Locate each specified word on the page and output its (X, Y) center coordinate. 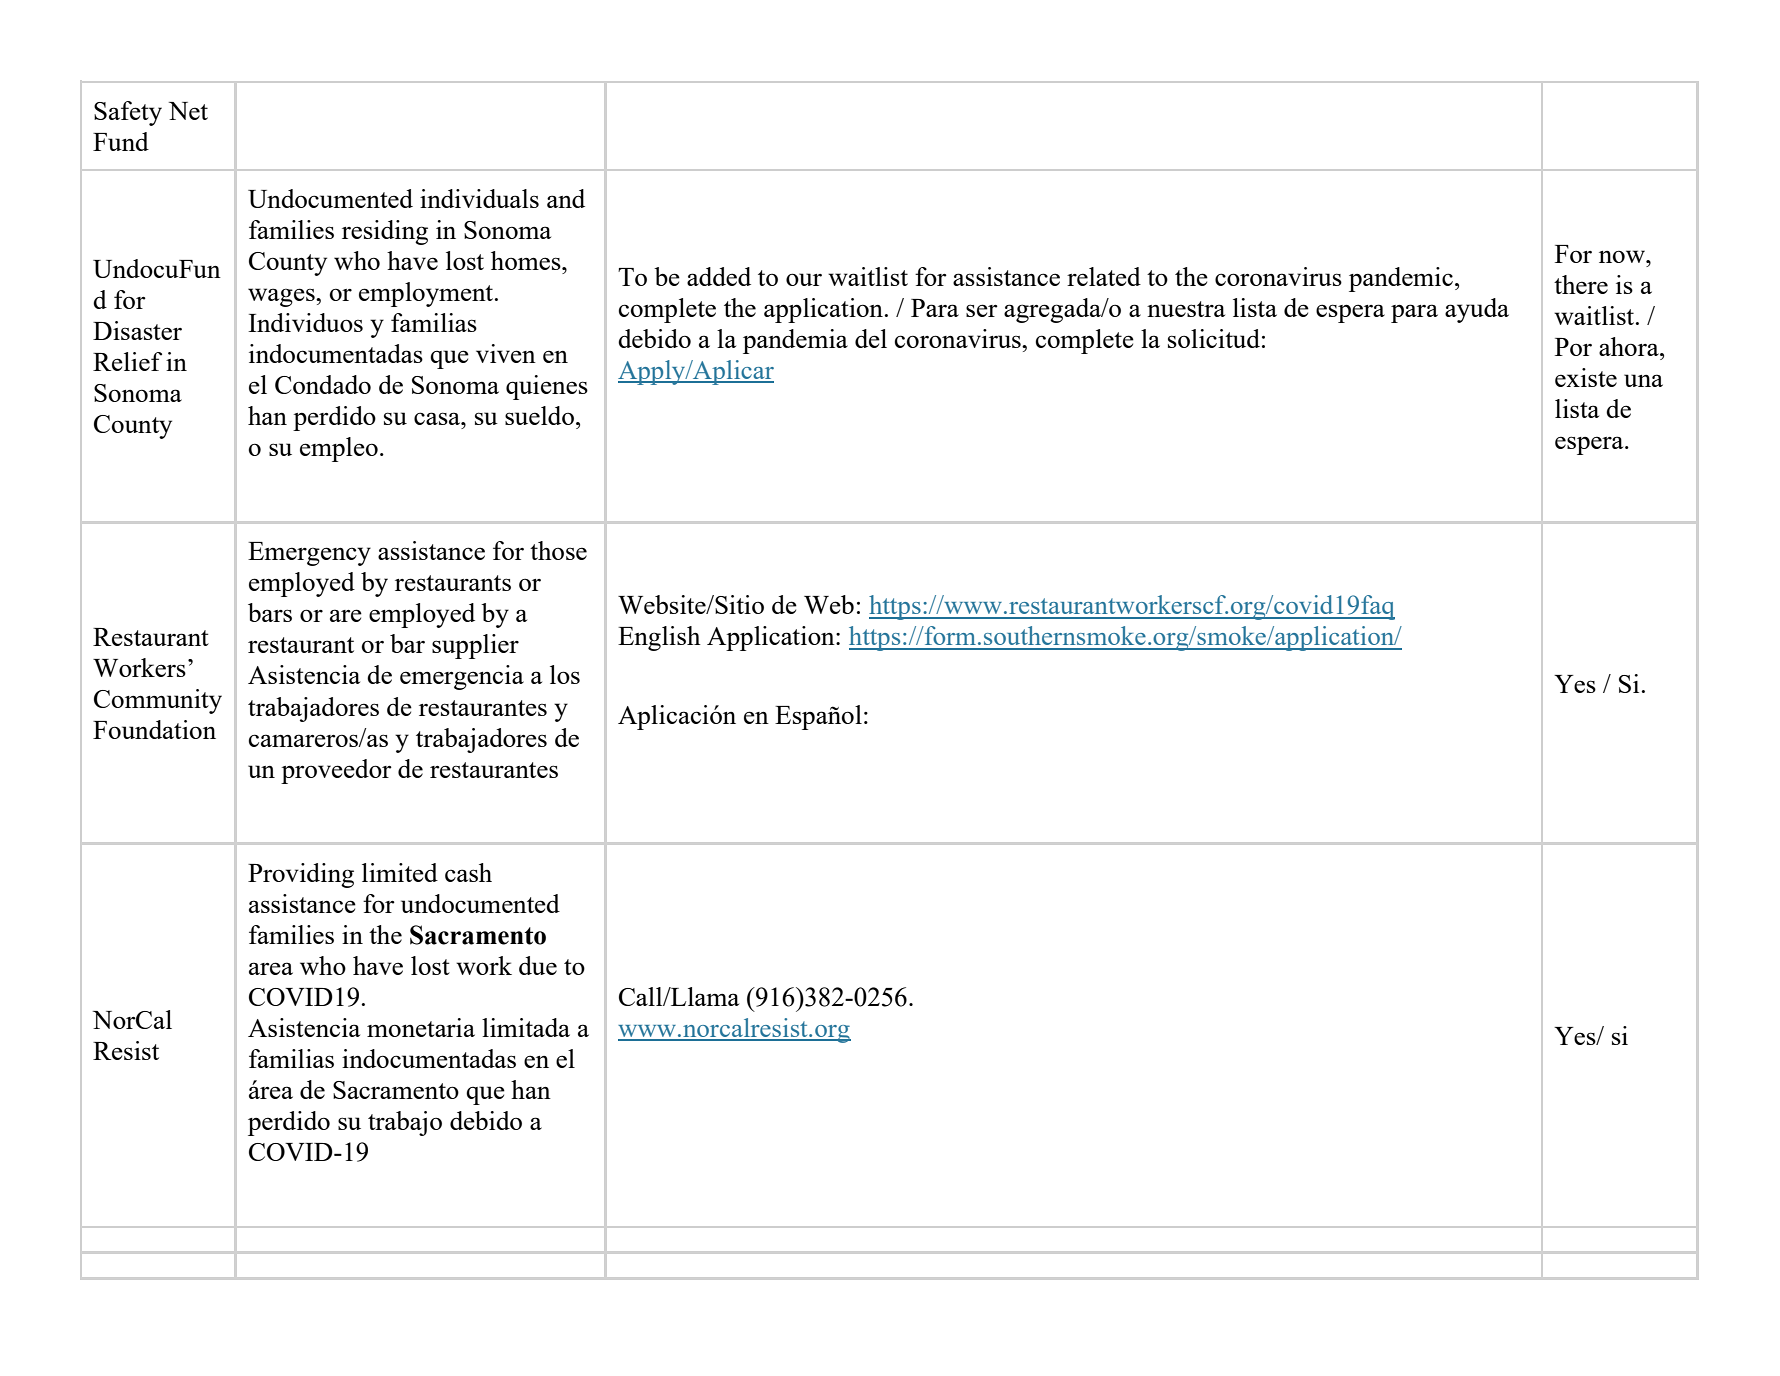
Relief (127, 361)
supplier (475, 646)
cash (468, 872)
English (659, 638)
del (871, 338)
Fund (121, 141)
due (538, 965)
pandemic (1401, 279)
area (271, 968)
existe (1586, 377)
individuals (479, 198)
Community (158, 701)
